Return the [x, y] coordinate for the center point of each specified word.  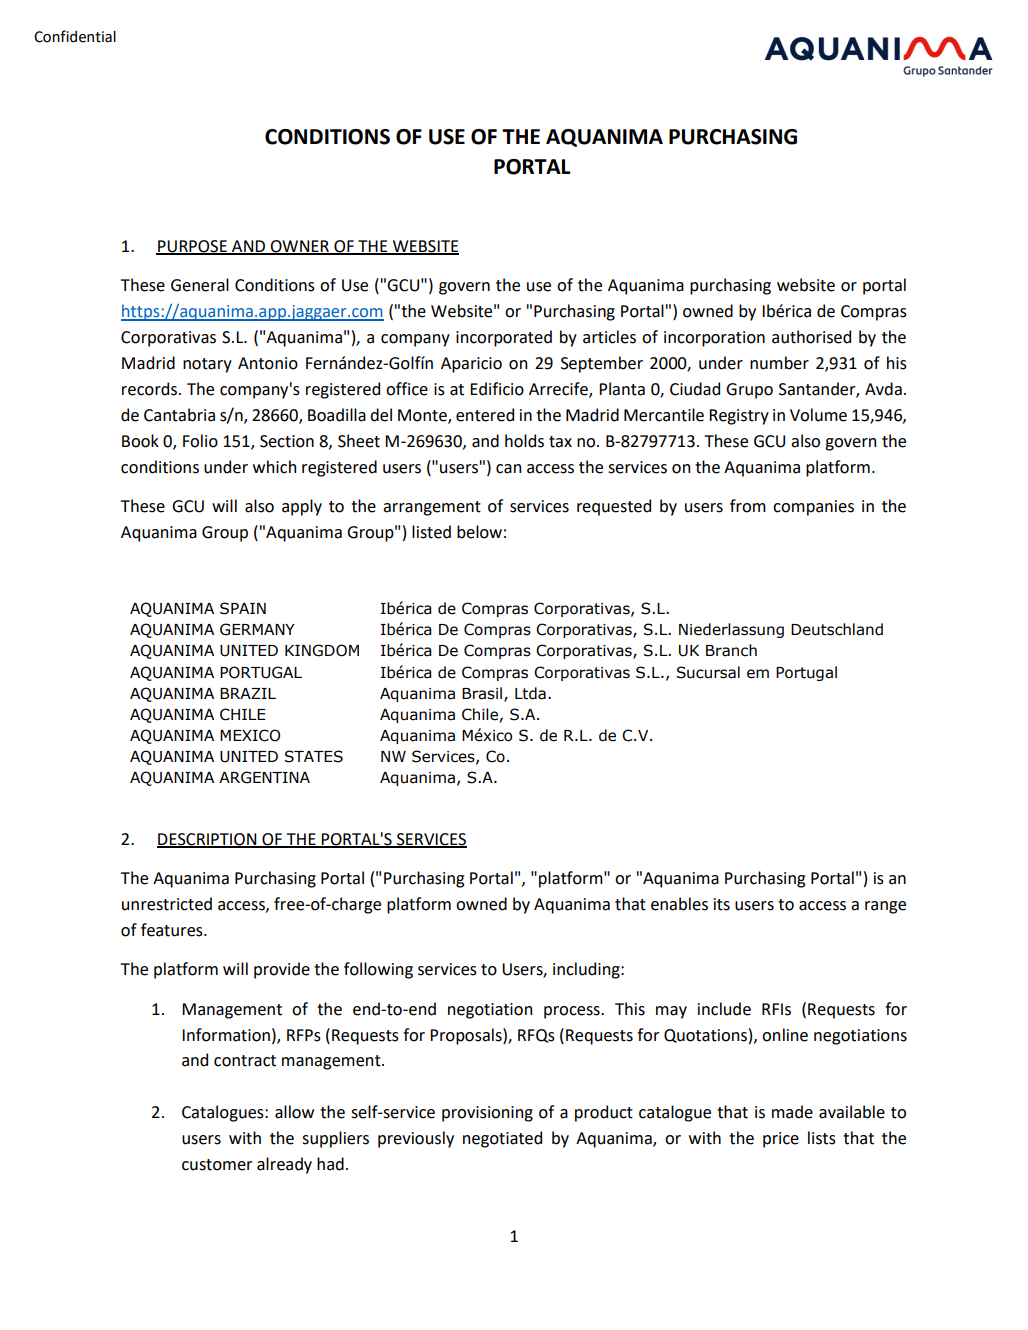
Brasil [483, 694]
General [200, 285]
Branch [731, 650]
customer [217, 1165]
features [173, 930]
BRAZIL [248, 693]
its [722, 904]
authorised [811, 337]
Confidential [75, 36]
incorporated [504, 338]
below [479, 532]
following [378, 970]
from [748, 506]
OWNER [299, 247]
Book [140, 441]
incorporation [714, 339]
